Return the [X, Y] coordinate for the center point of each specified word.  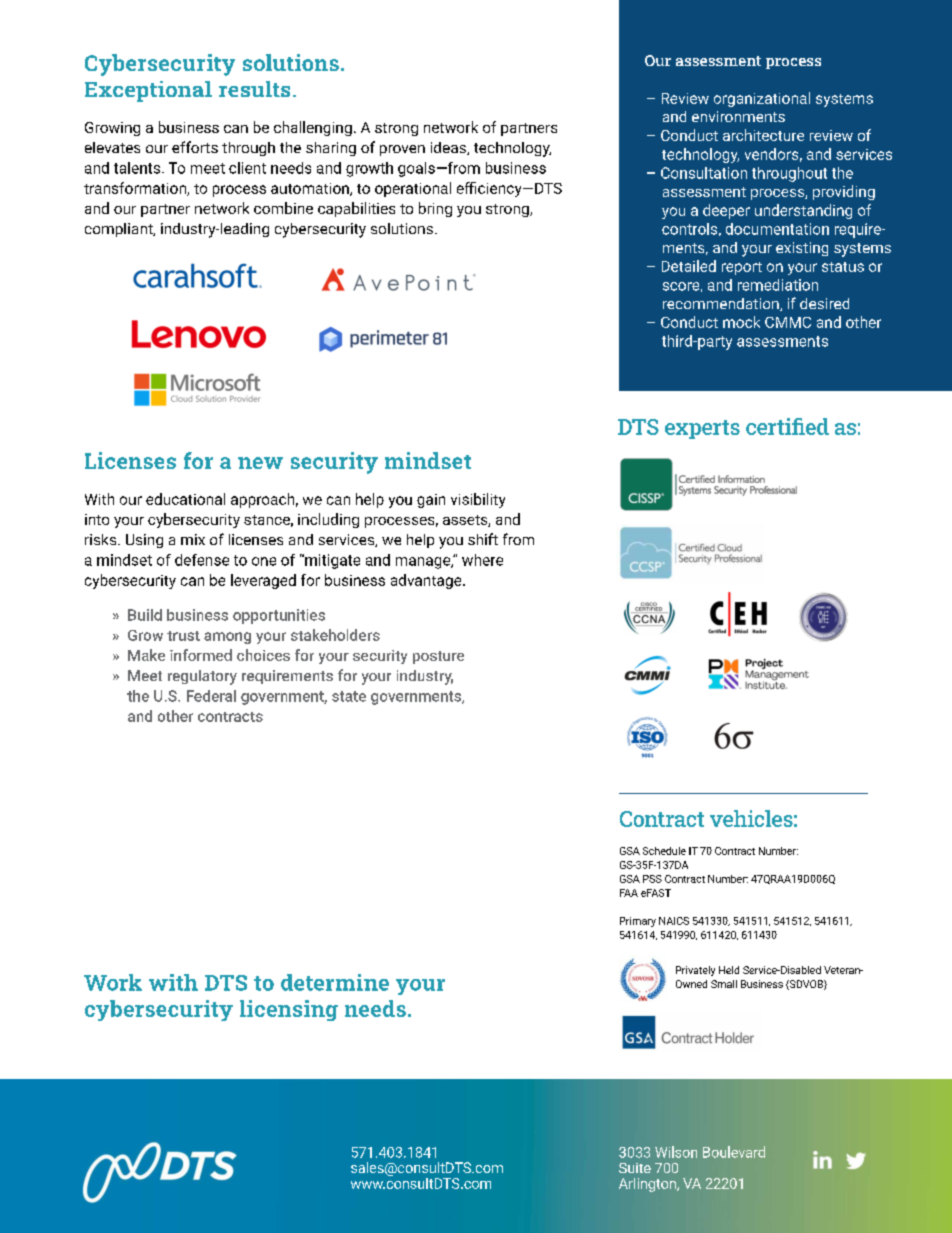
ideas [449, 148]
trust [183, 636]
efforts [195, 147]
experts [702, 429]
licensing [289, 1010]
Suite [635, 1168]
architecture [763, 135]
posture [438, 657]
